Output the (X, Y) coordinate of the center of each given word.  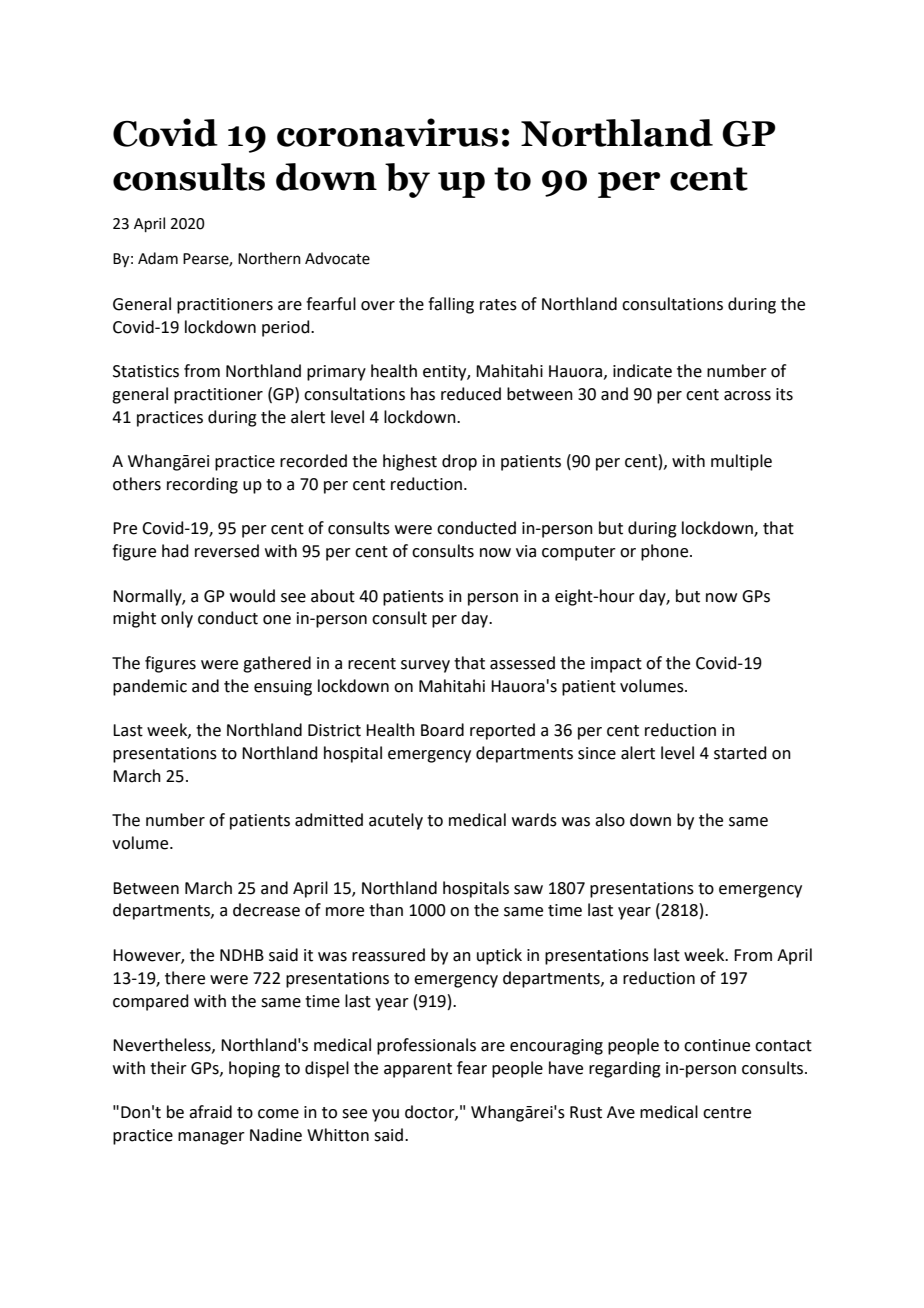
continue (717, 1045)
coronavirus (387, 132)
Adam (158, 258)
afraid (210, 1112)
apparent (418, 1070)
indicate (642, 371)
